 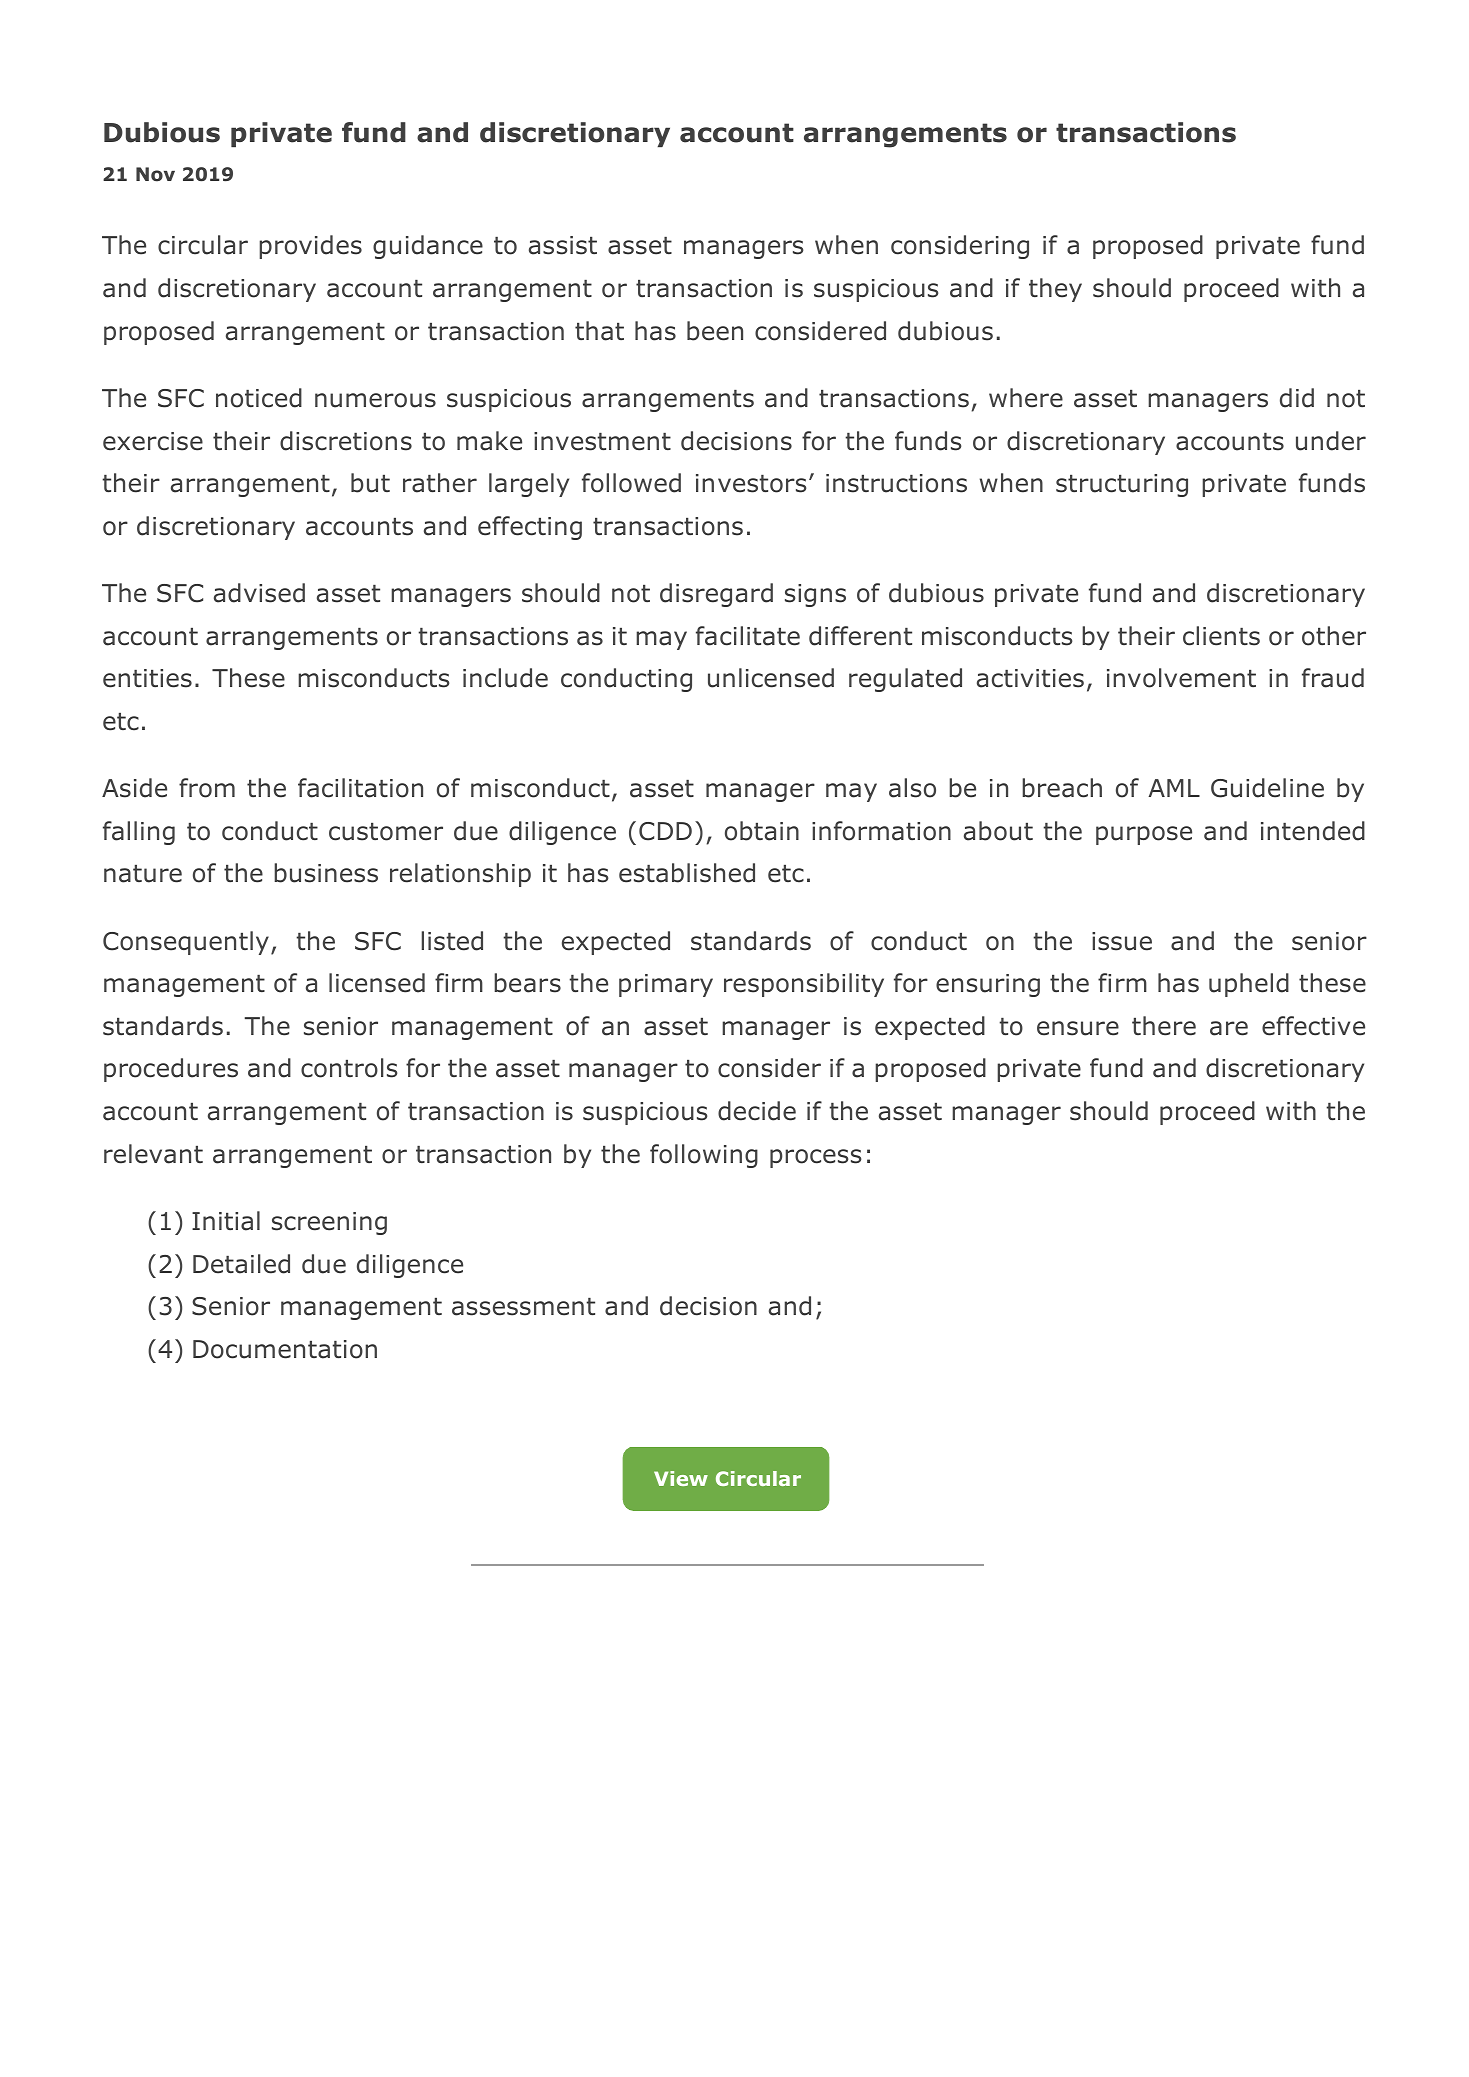 I want to click on primary, so click(x=666, y=985).
